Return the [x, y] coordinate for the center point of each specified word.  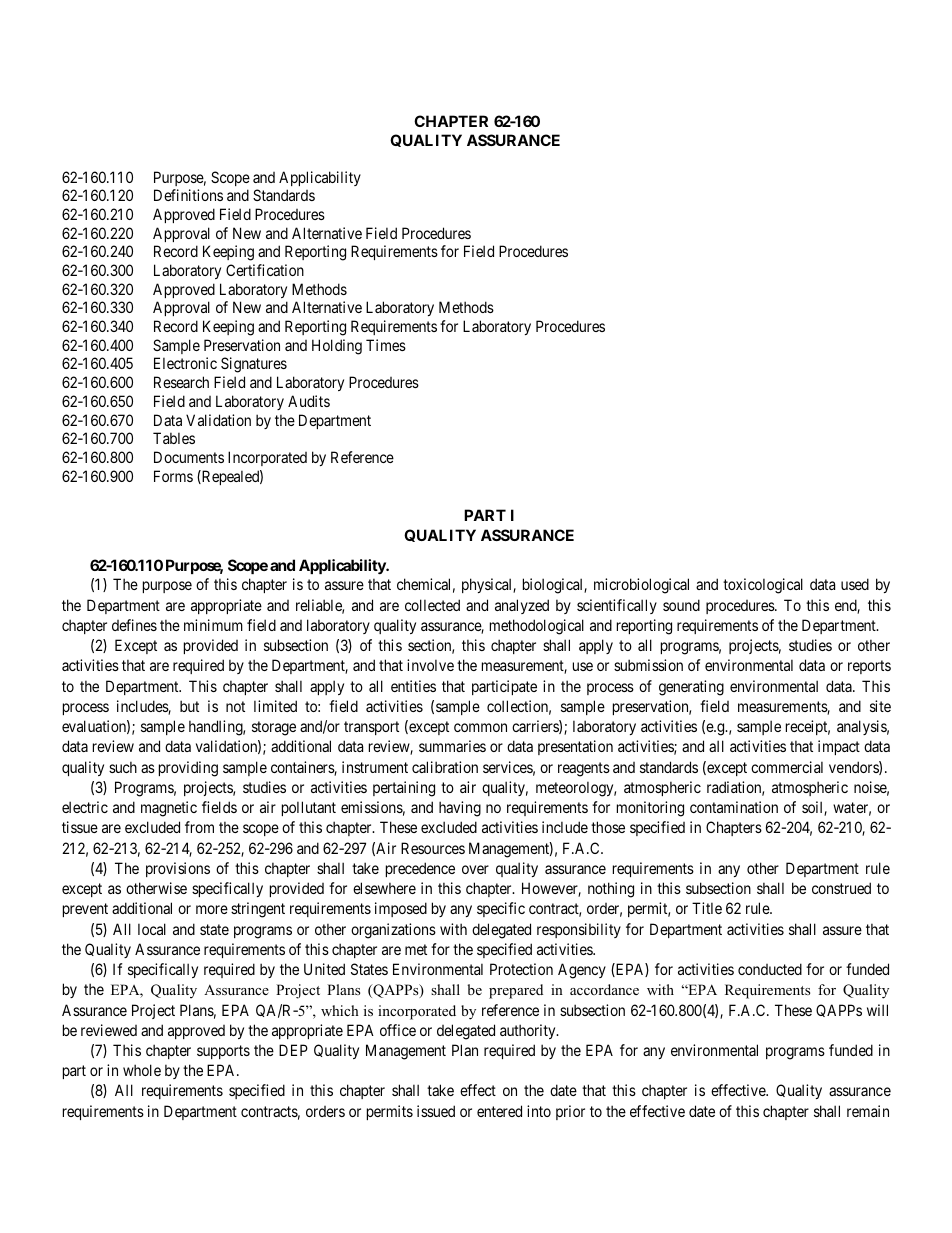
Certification [265, 270]
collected [432, 605]
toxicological [763, 586]
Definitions [188, 195]
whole [142, 1070]
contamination [734, 807]
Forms [173, 476]
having [460, 809]
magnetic [169, 809]
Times [386, 345]
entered [499, 1111]
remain [868, 1111]
